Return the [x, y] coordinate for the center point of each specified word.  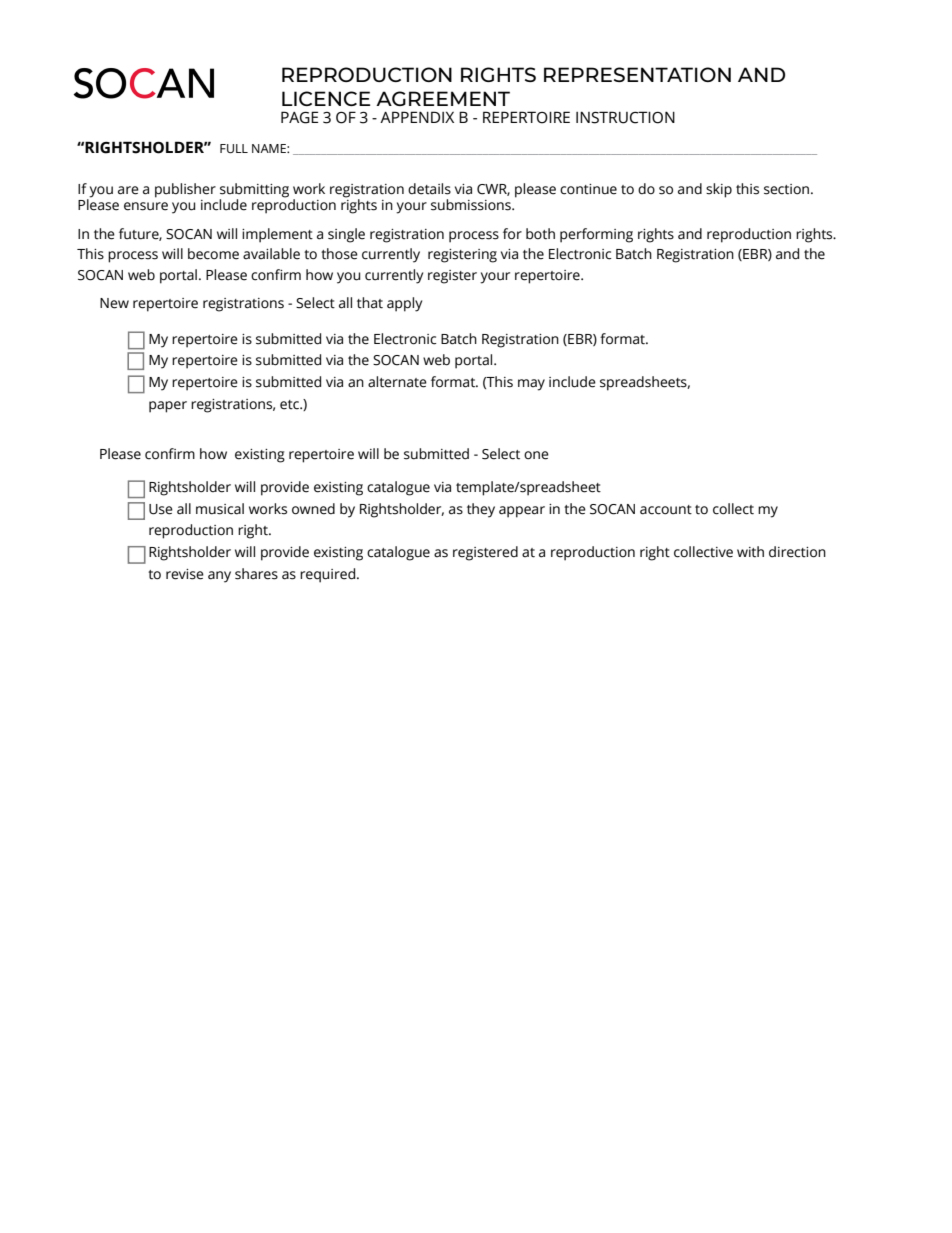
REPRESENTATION [637, 74]
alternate [397, 382]
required [329, 575]
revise [185, 574]
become [213, 254]
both [540, 234]
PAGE [299, 117]
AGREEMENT [443, 98]
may [531, 385]
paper [168, 407]
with [750, 552]
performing [596, 235]
